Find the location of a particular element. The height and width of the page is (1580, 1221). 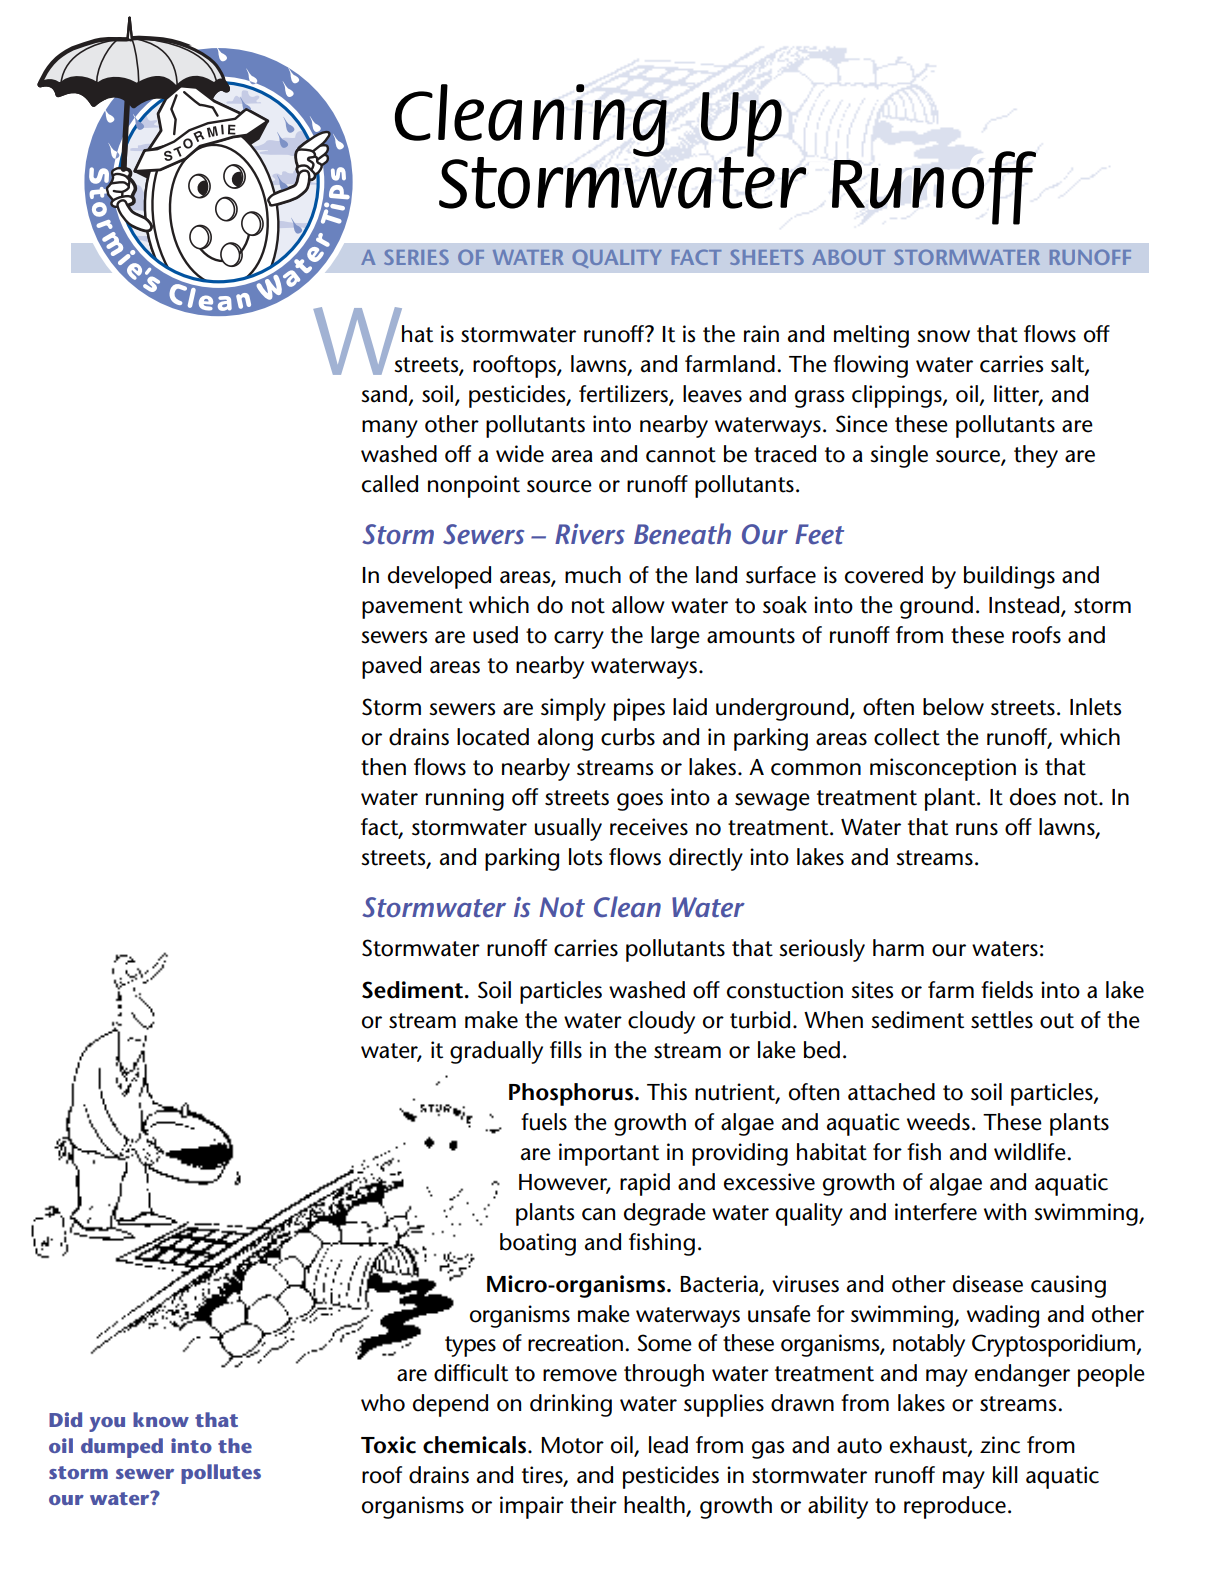

snow is located at coordinates (943, 336).
